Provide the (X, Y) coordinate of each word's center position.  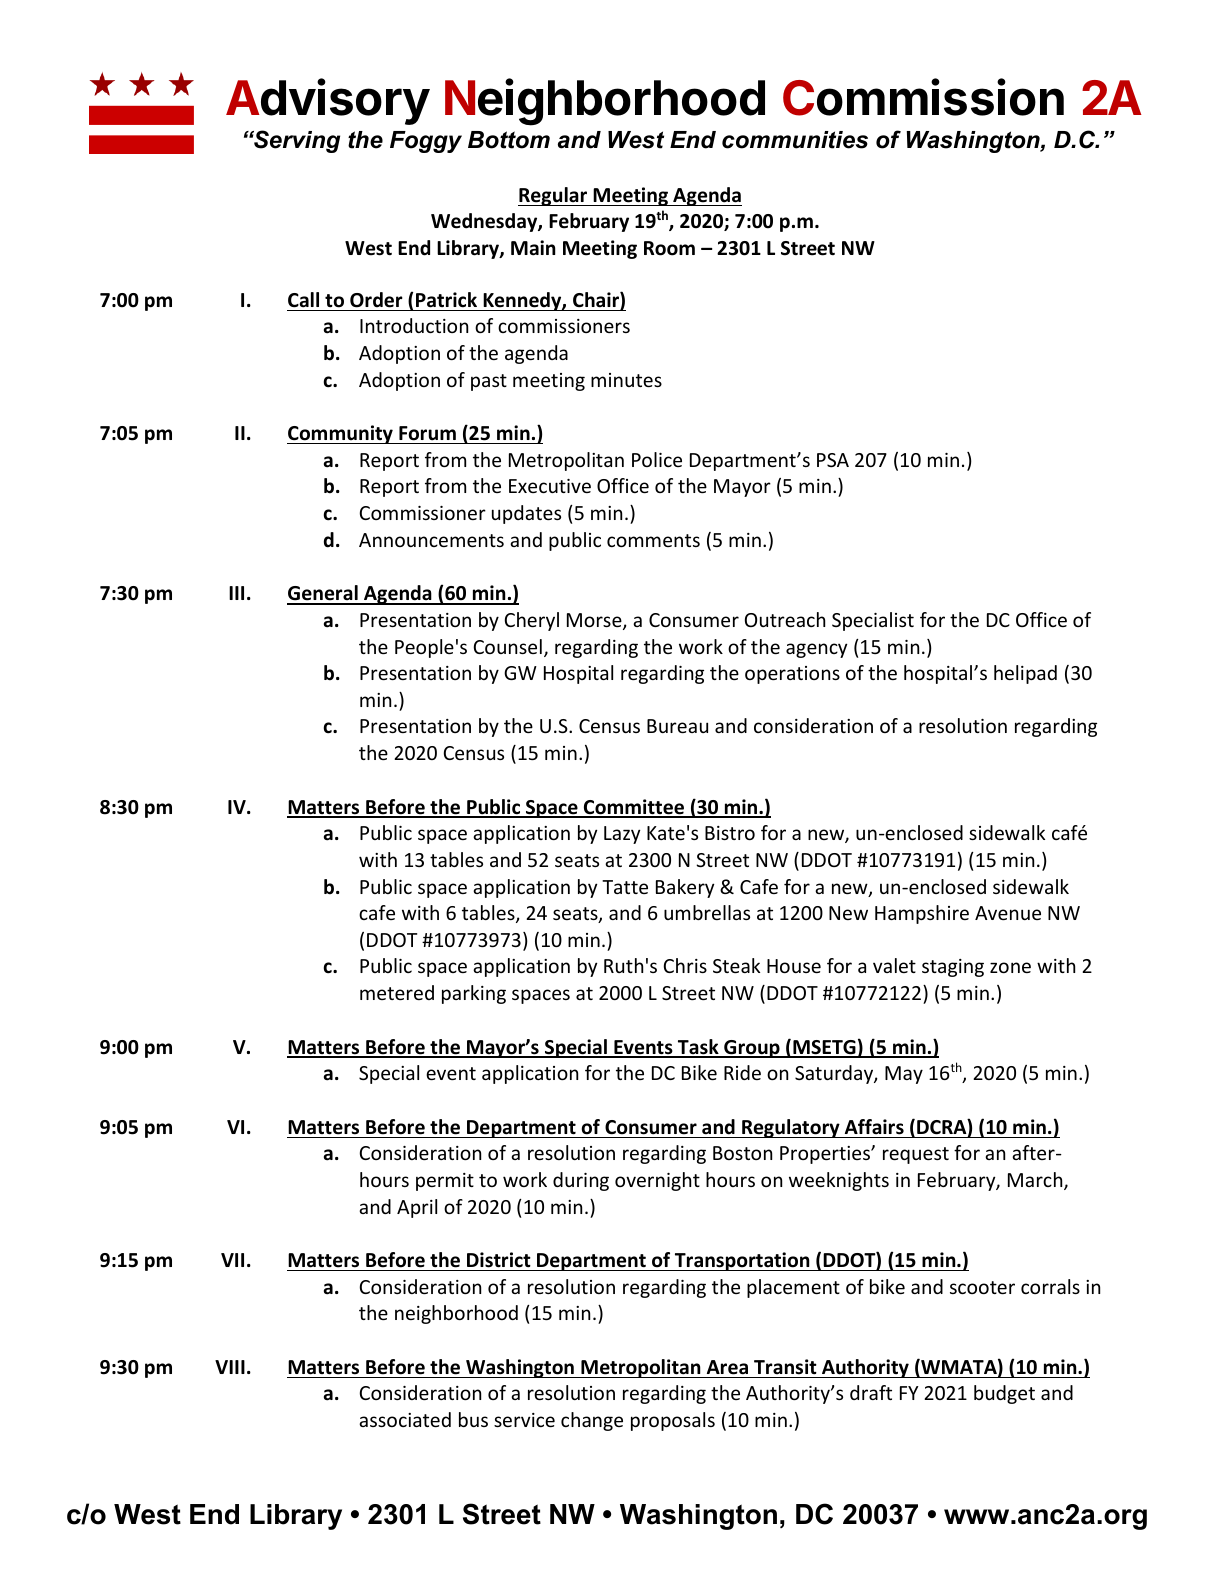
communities (795, 140)
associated (405, 1419)
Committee (634, 808)
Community (341, 434)
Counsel (508, 646)
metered (397, 992)
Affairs (874, 1127)
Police (657, 459)
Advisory (328, 102)
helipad (1025, 674)
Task (698, 1048)
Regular (554, 196)
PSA (833, 460)
